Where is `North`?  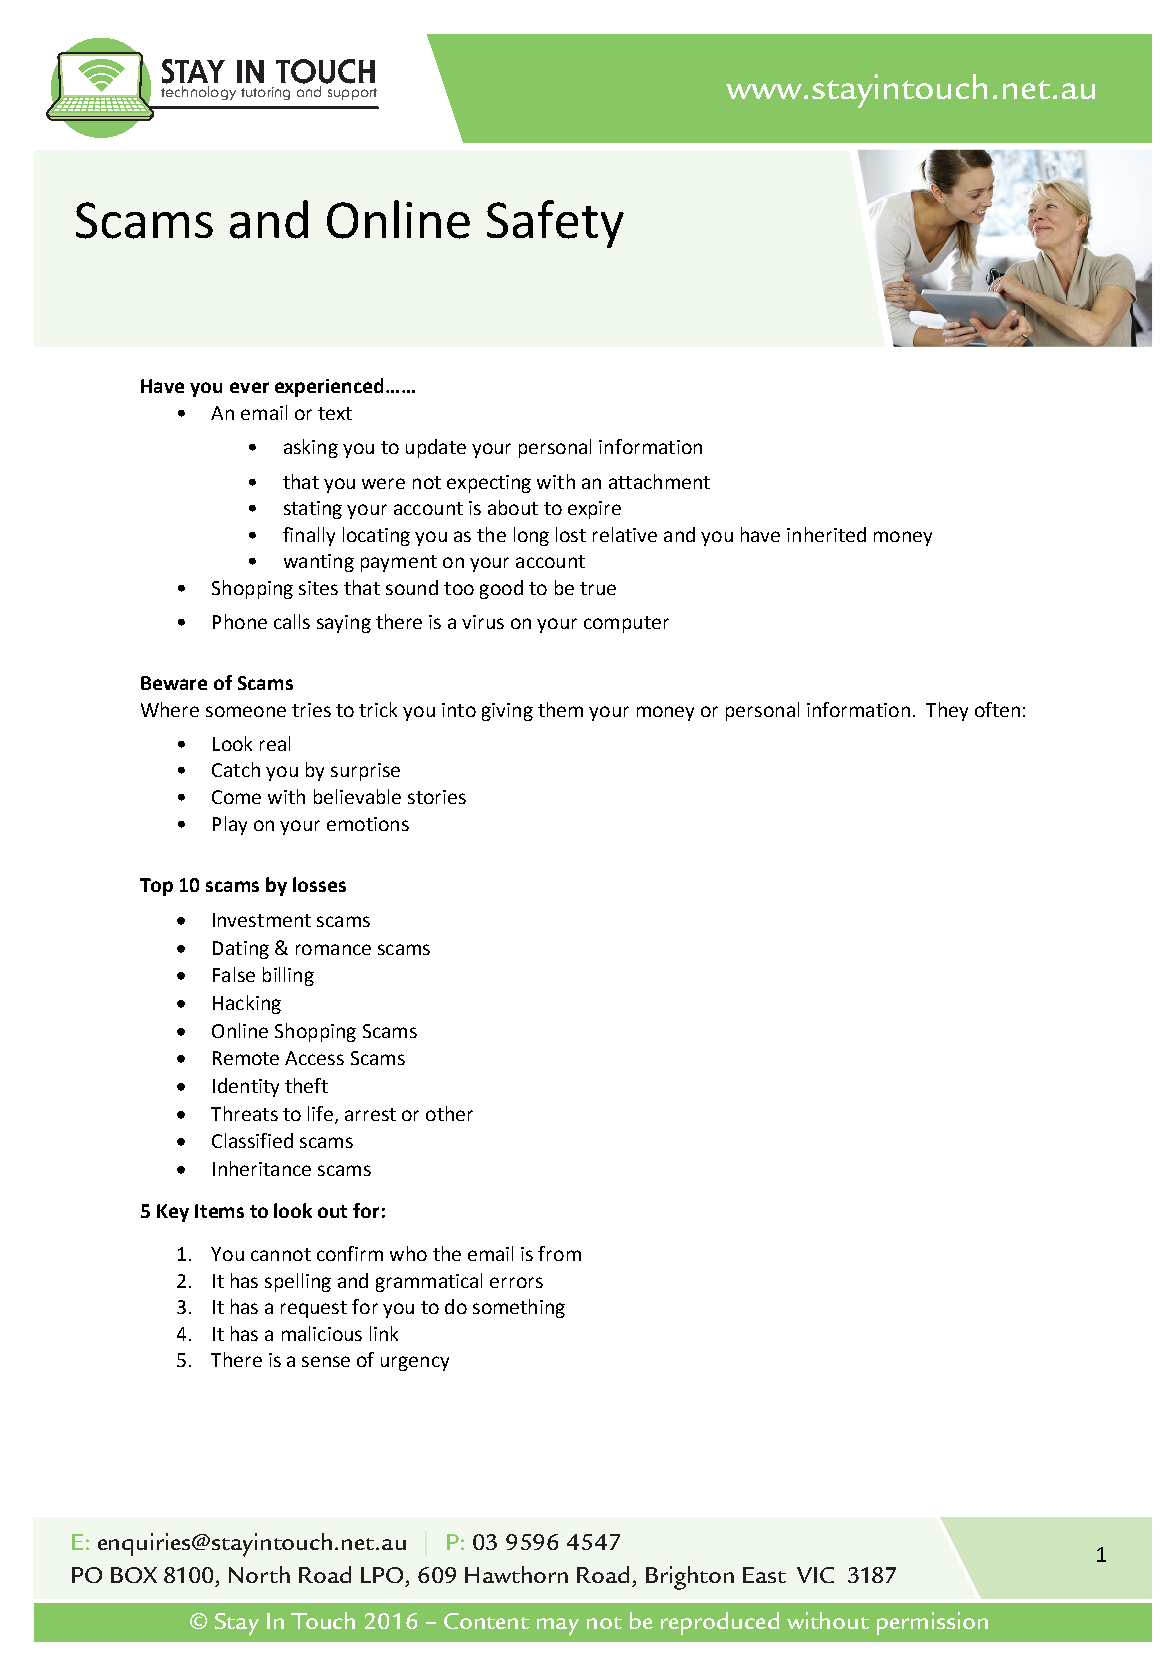
North is located at coordinates (259, 1574).
